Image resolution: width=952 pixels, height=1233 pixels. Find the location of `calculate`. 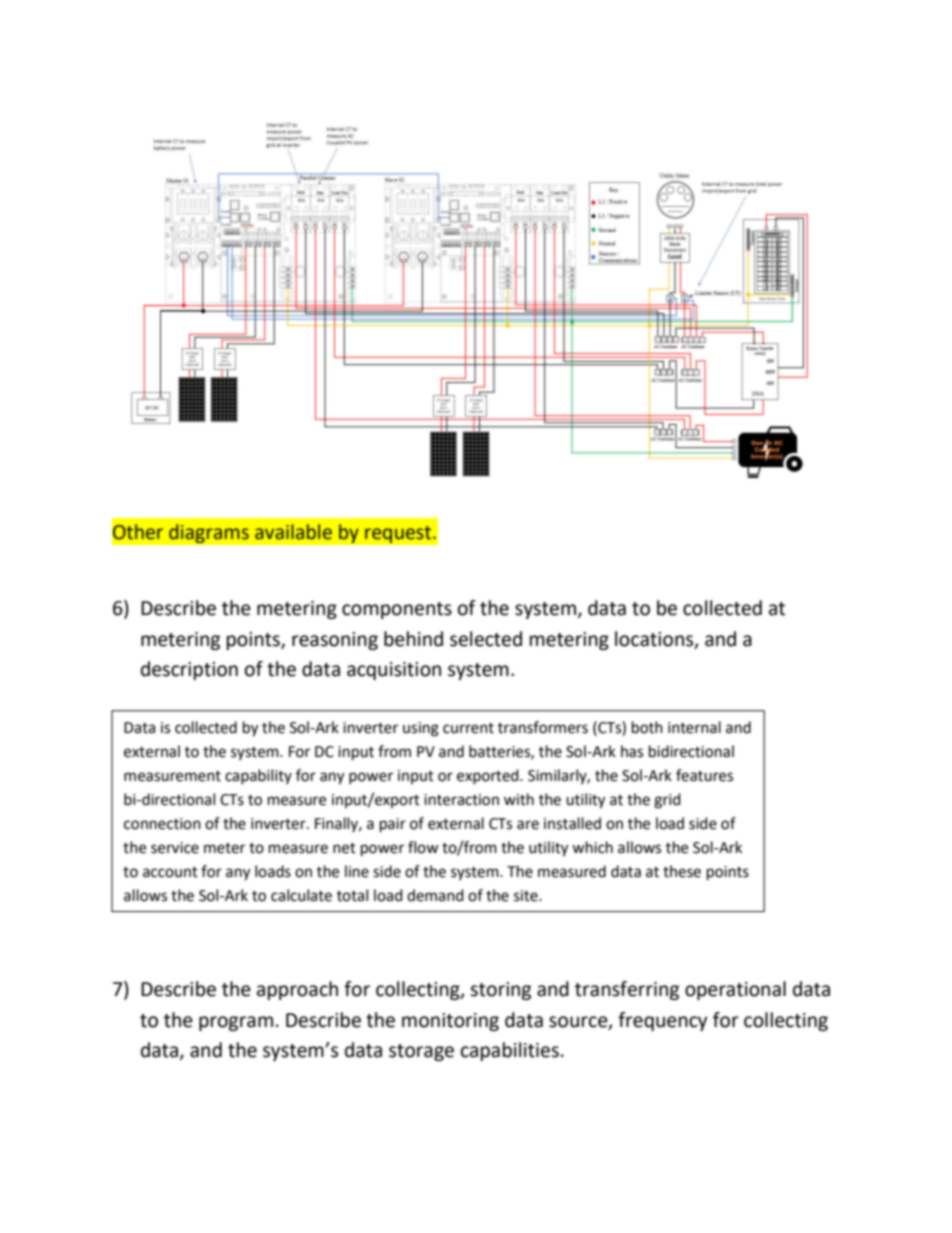

calculate is located at coordinates (301, 895).
